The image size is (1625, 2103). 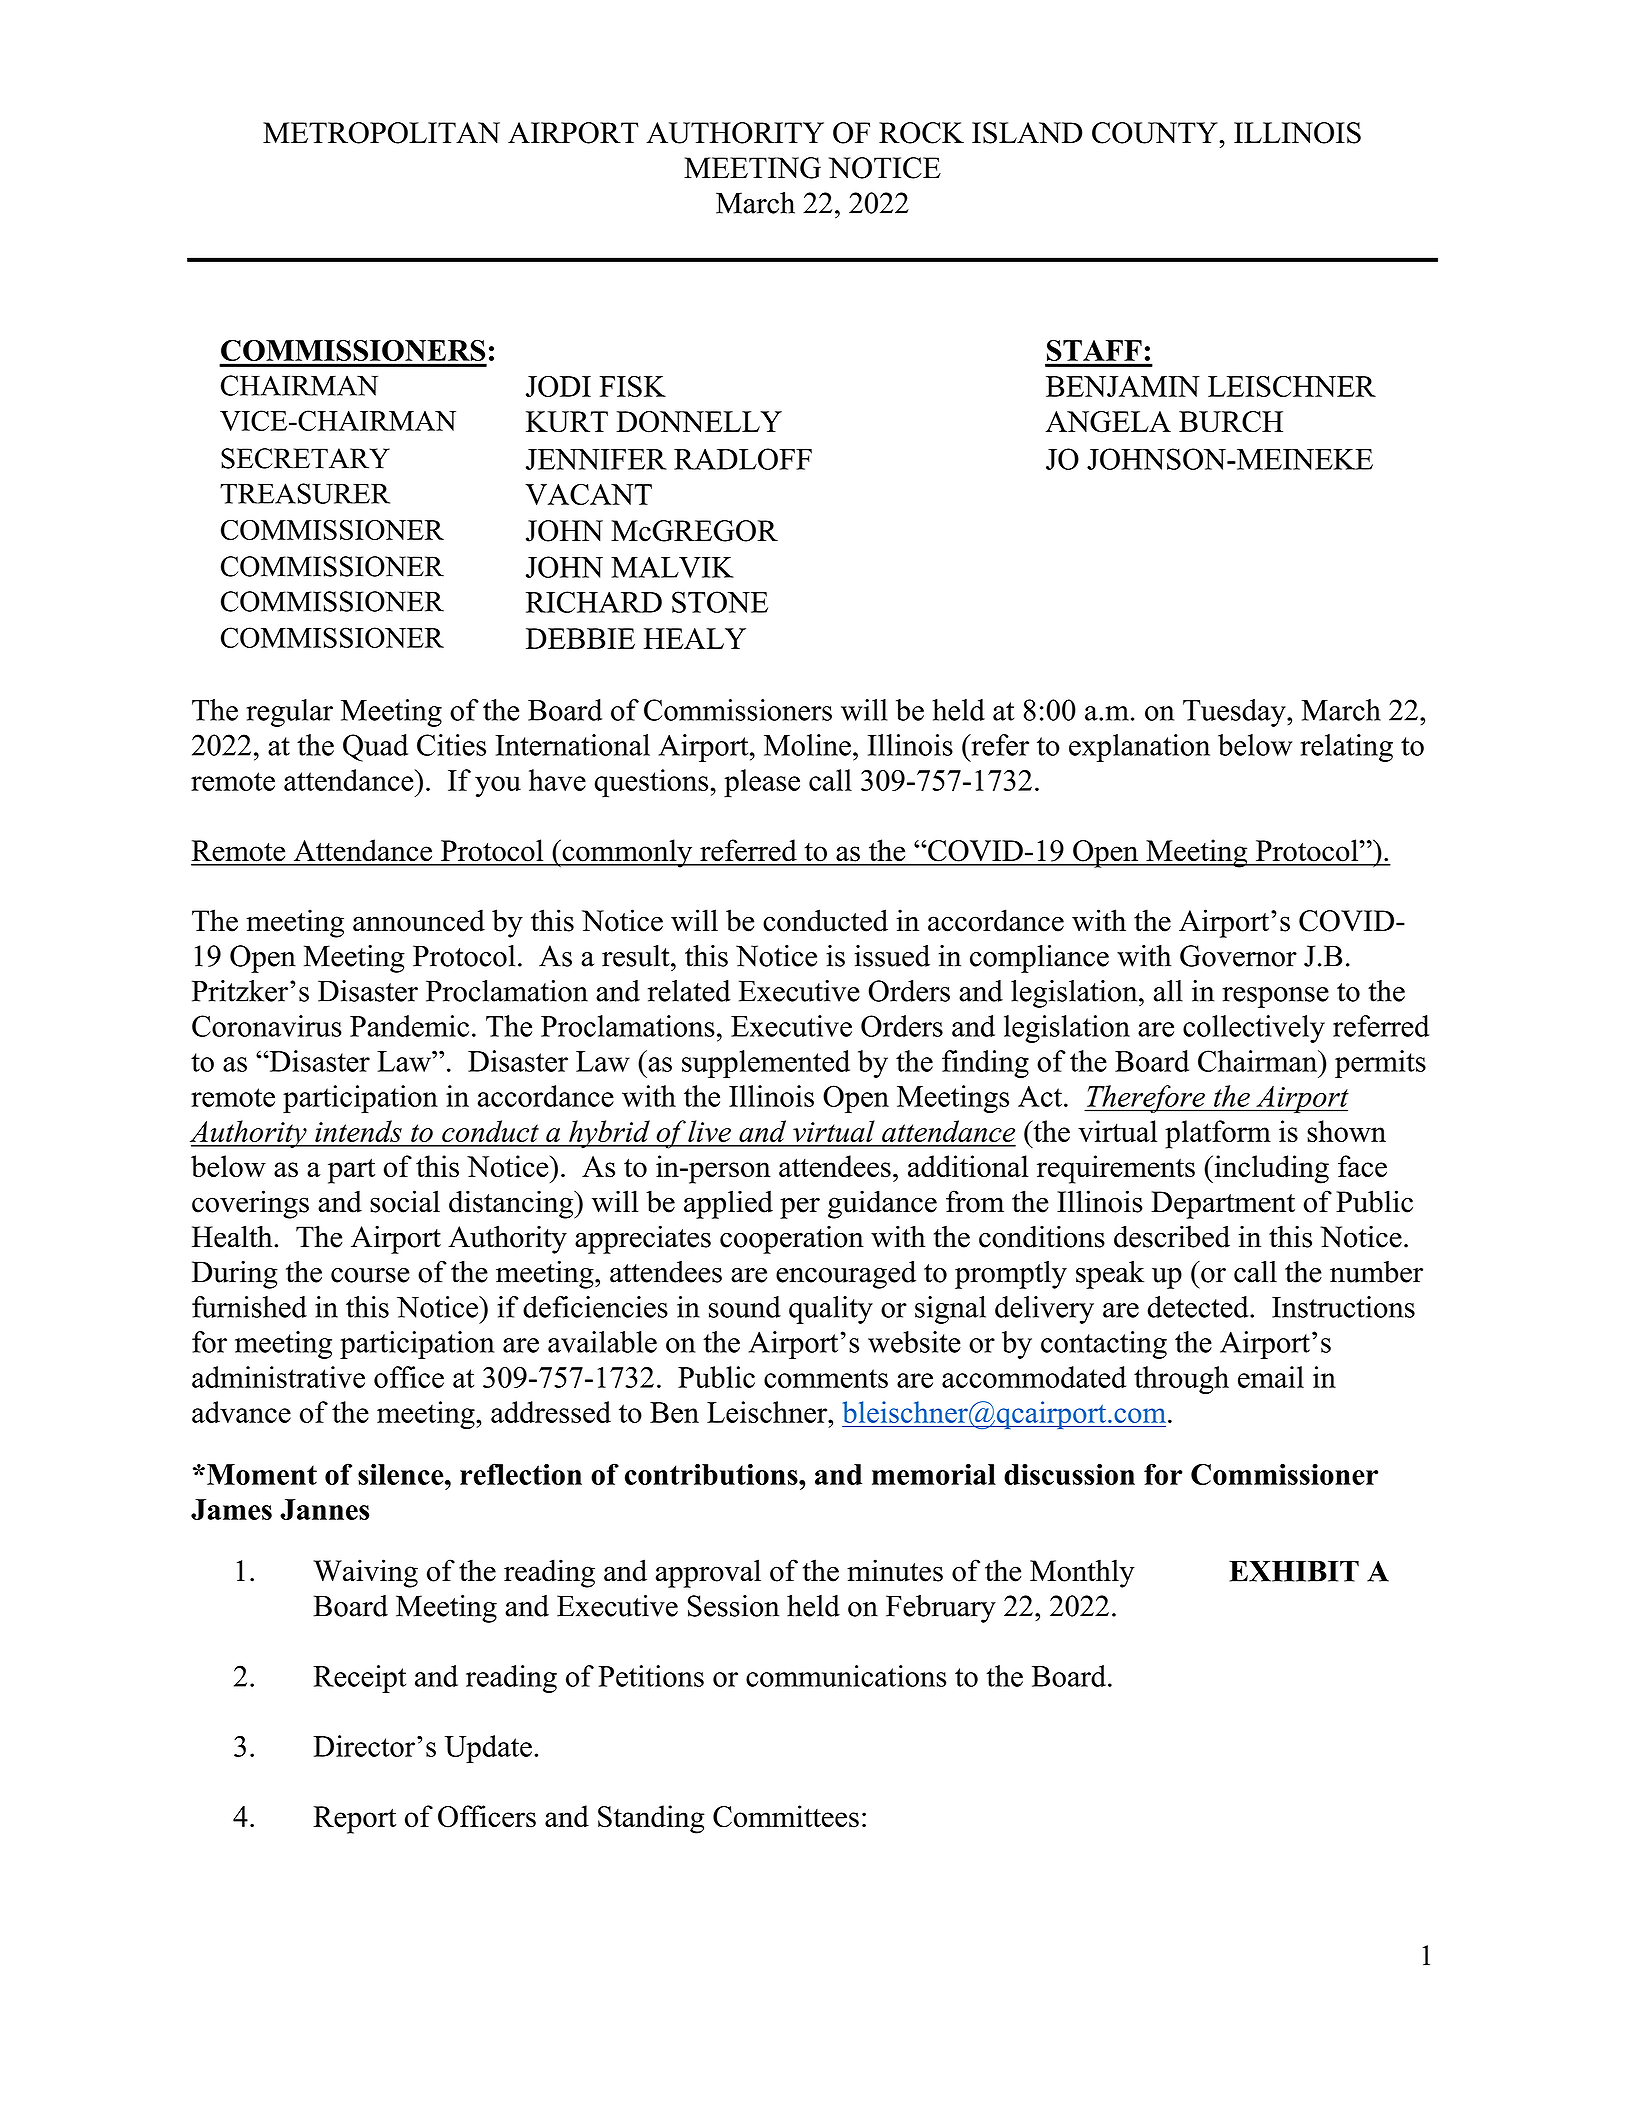 I want to click on described, so click(x=1172, y=1236).
